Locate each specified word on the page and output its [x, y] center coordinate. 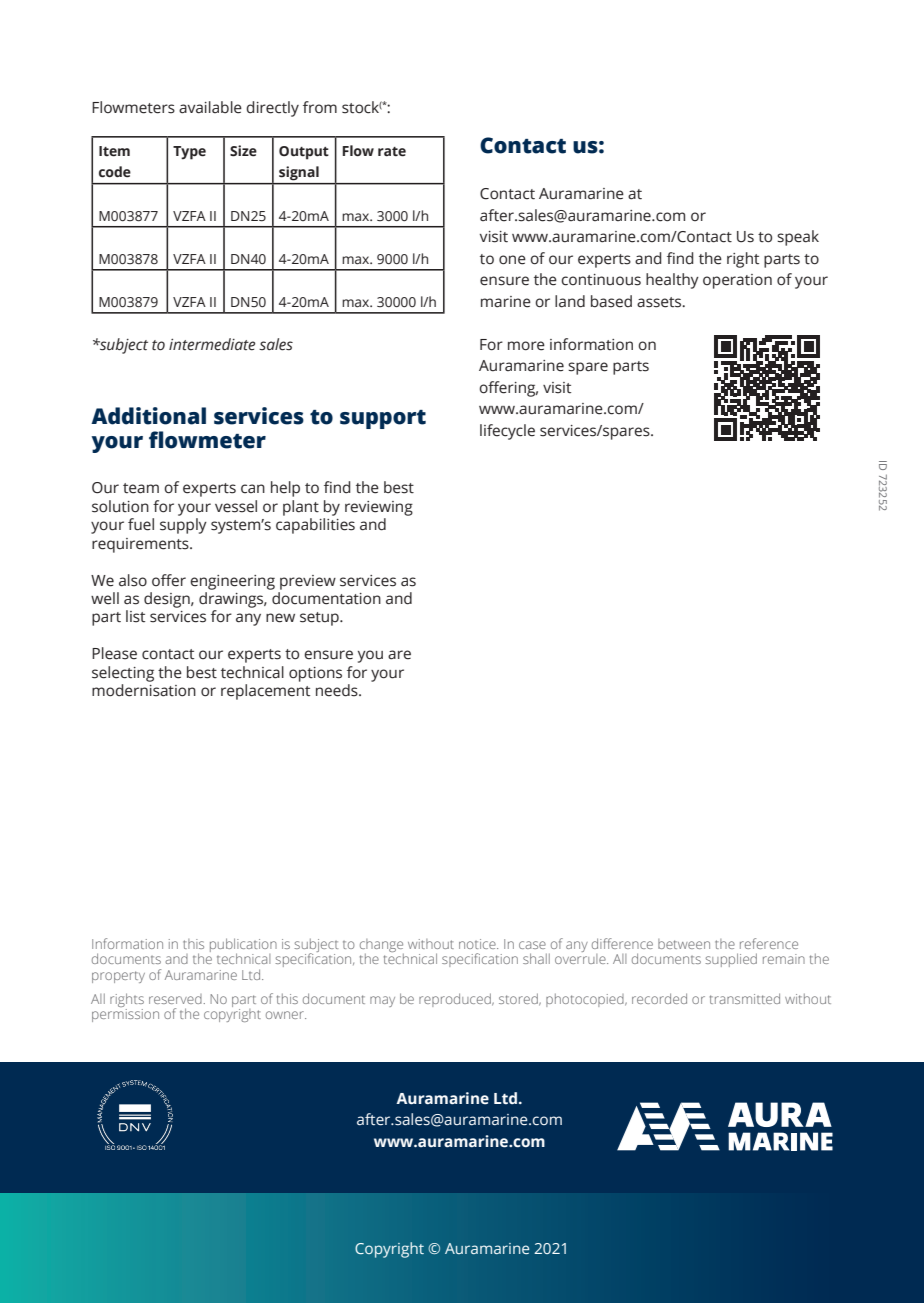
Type [189, 153]
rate [392, 152]
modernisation [144, 690]
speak [798, 238]
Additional [148, 416]
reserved [175, 999]
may [382, 1001]
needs [338, 690]
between [684, 944]
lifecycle [507, 432]
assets [660, 302]
